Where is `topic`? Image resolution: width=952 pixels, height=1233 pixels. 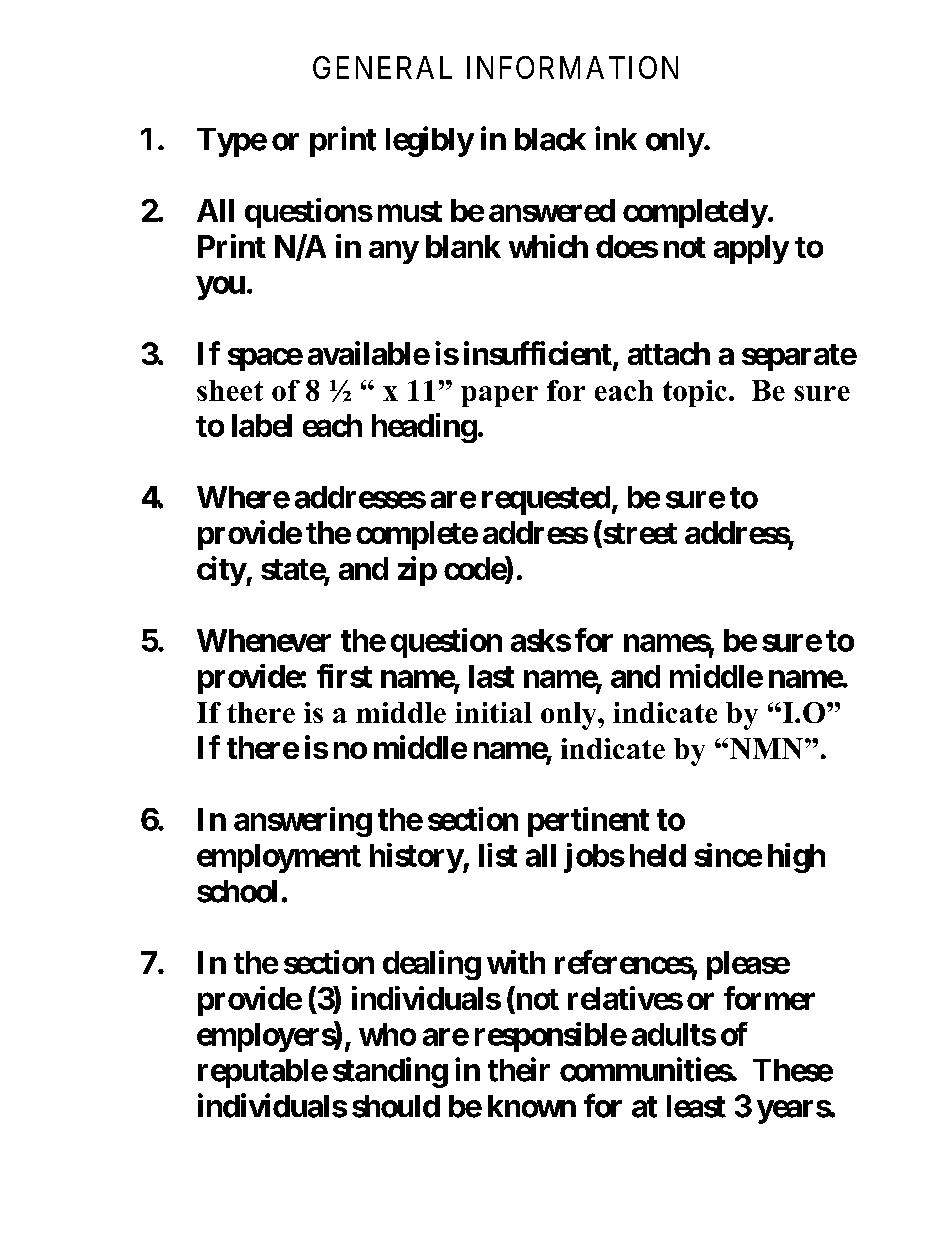
topic is located at coordinates (695, 393).
